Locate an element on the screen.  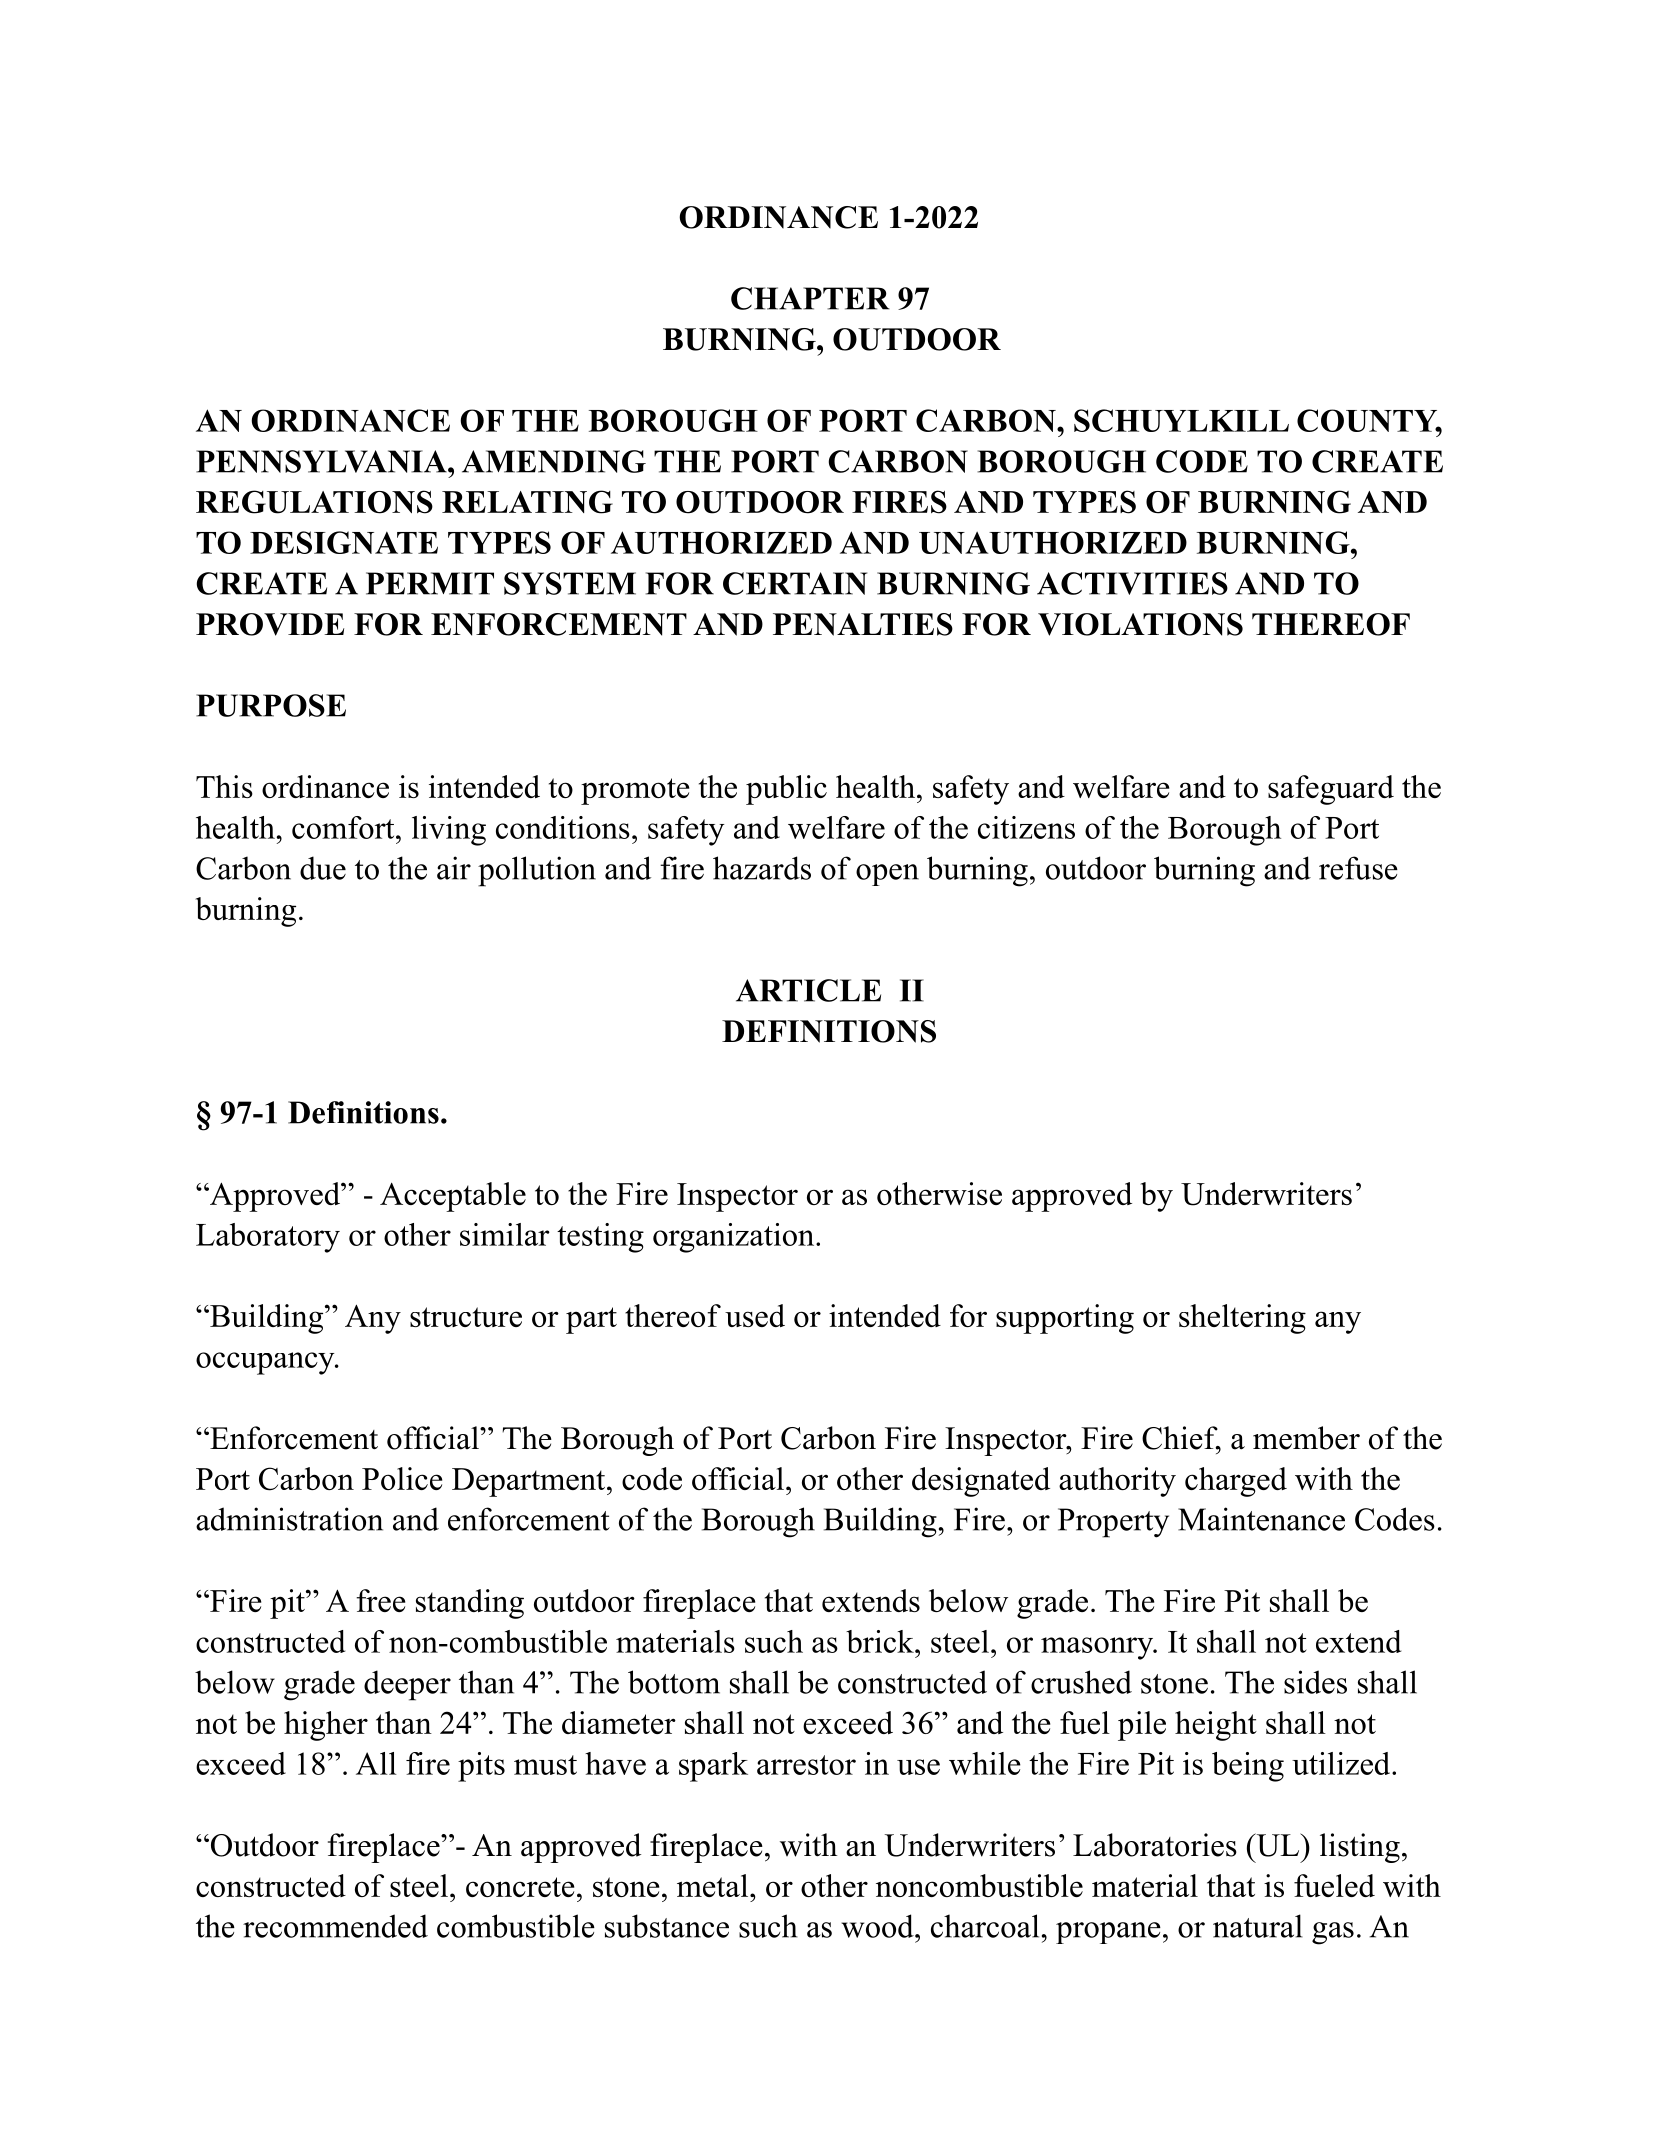
safeguard is located at coordinates (1331, 790).
